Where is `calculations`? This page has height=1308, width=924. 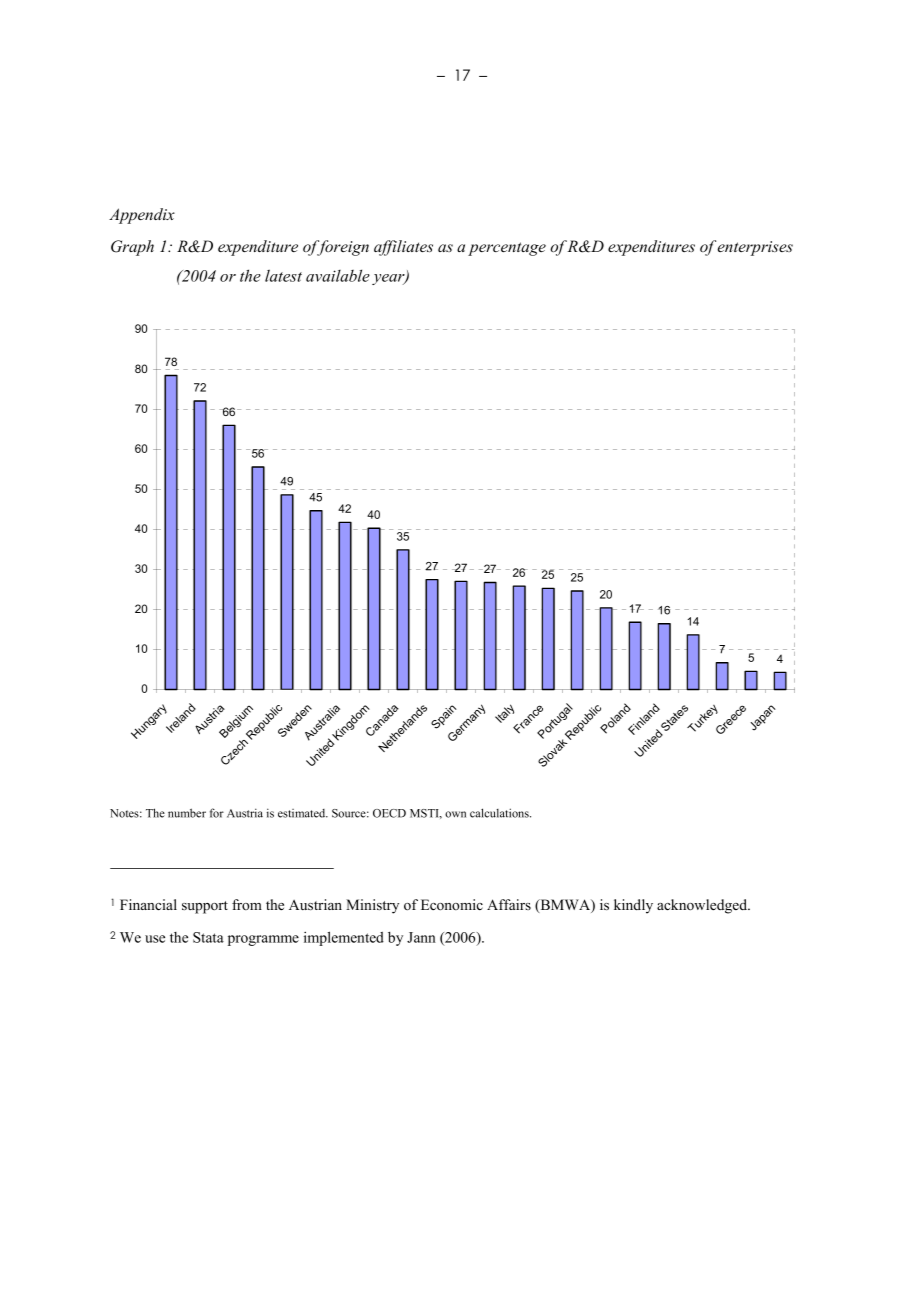
calculations is located at coordinates (500, 813).
